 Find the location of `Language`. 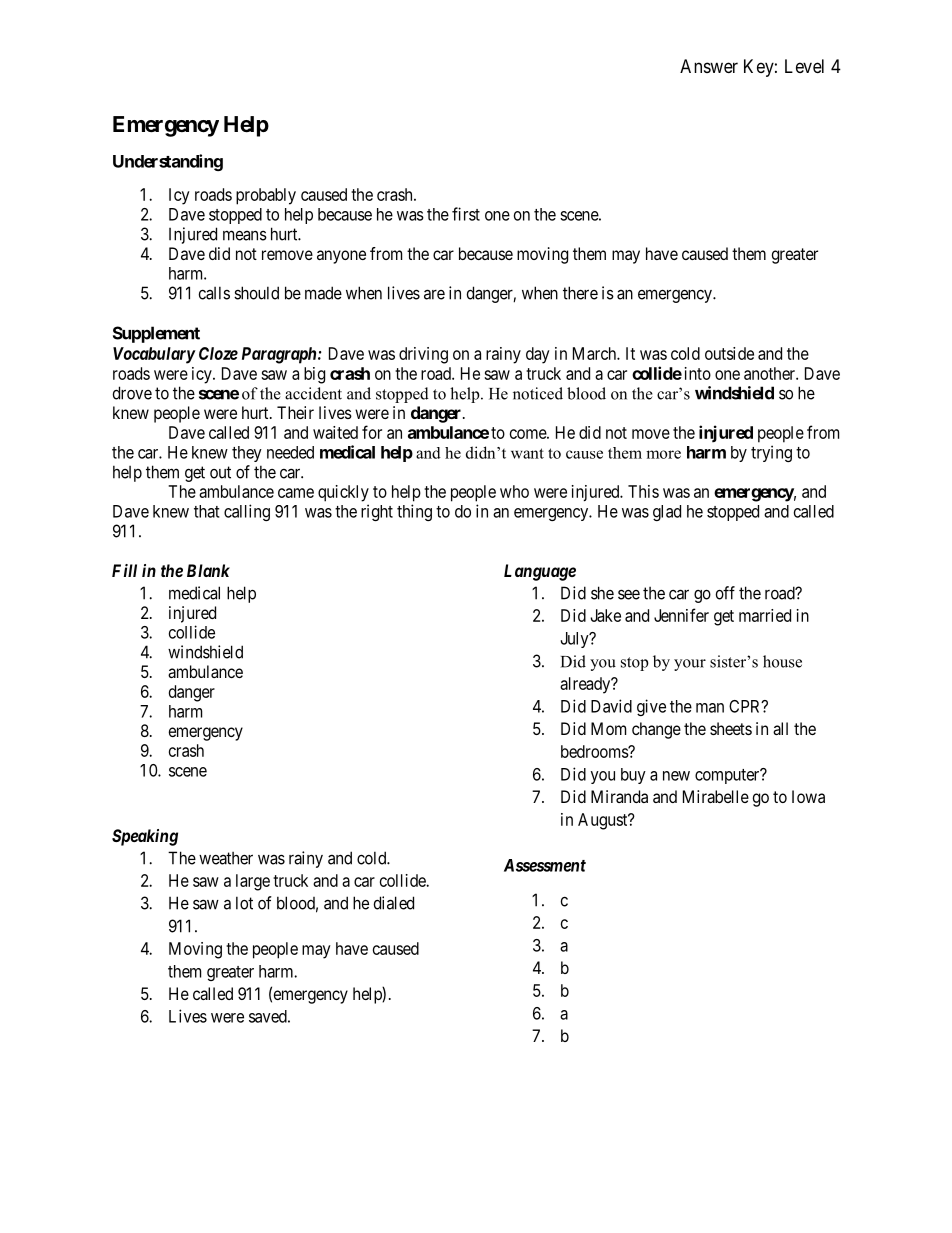

Language is located at coordinates (540, 572).
